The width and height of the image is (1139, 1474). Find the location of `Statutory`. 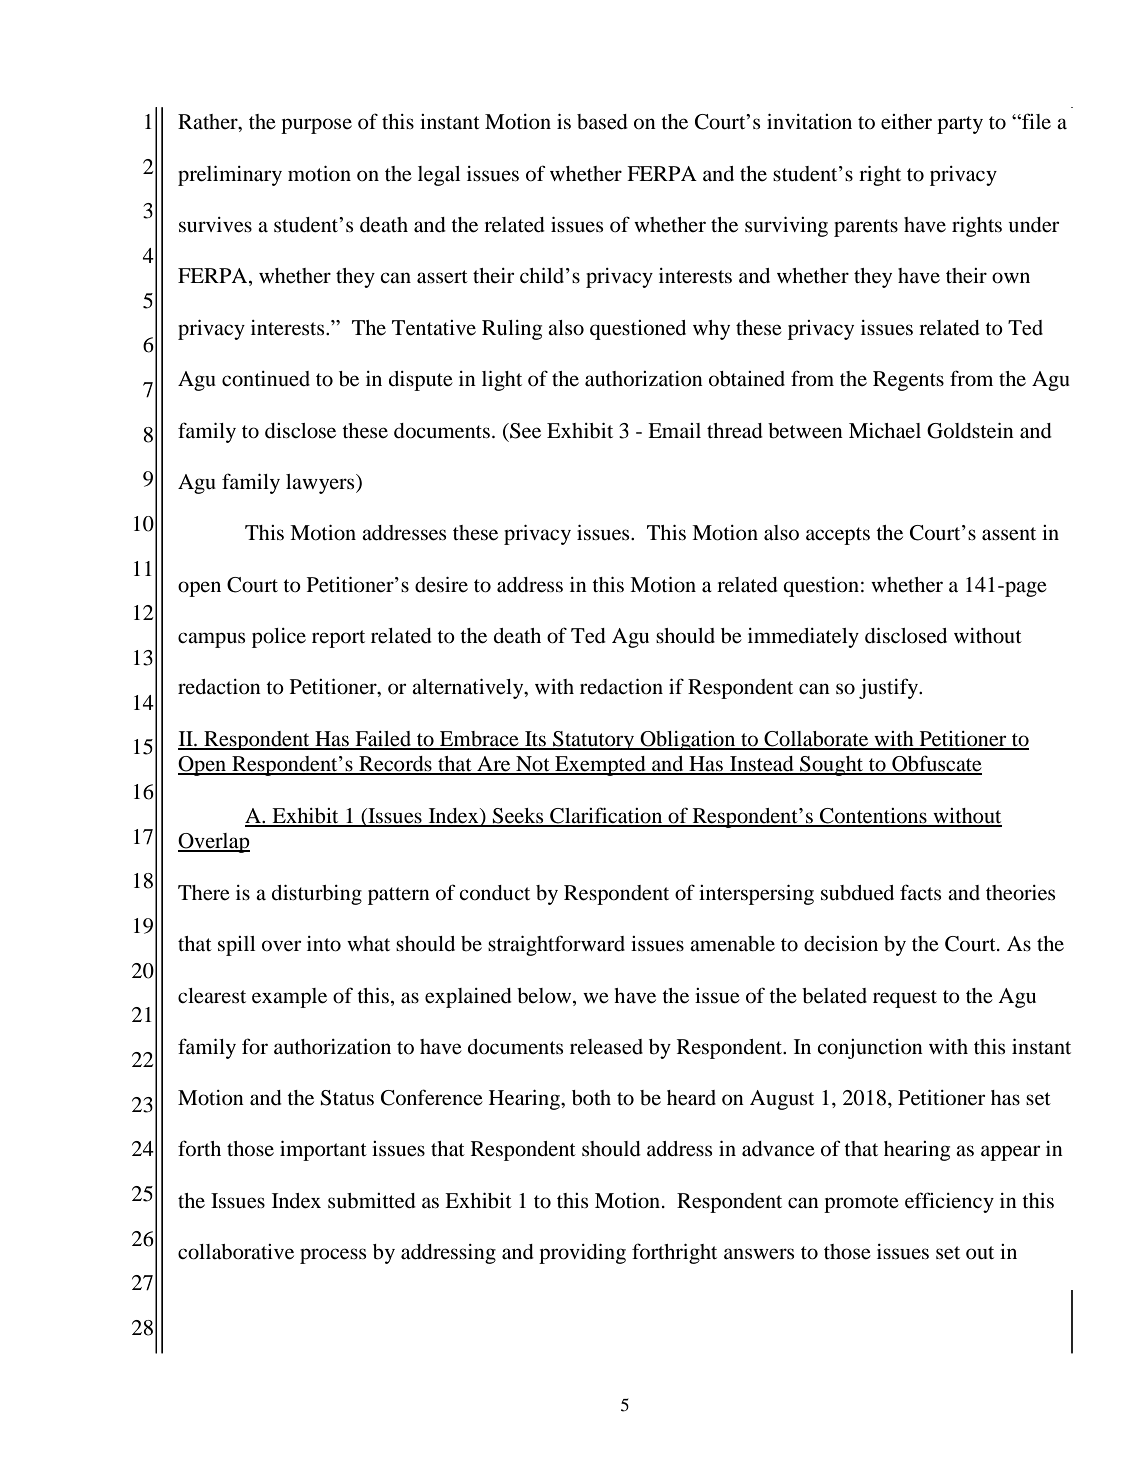

Statutory is located at coordinates (594, 740).
